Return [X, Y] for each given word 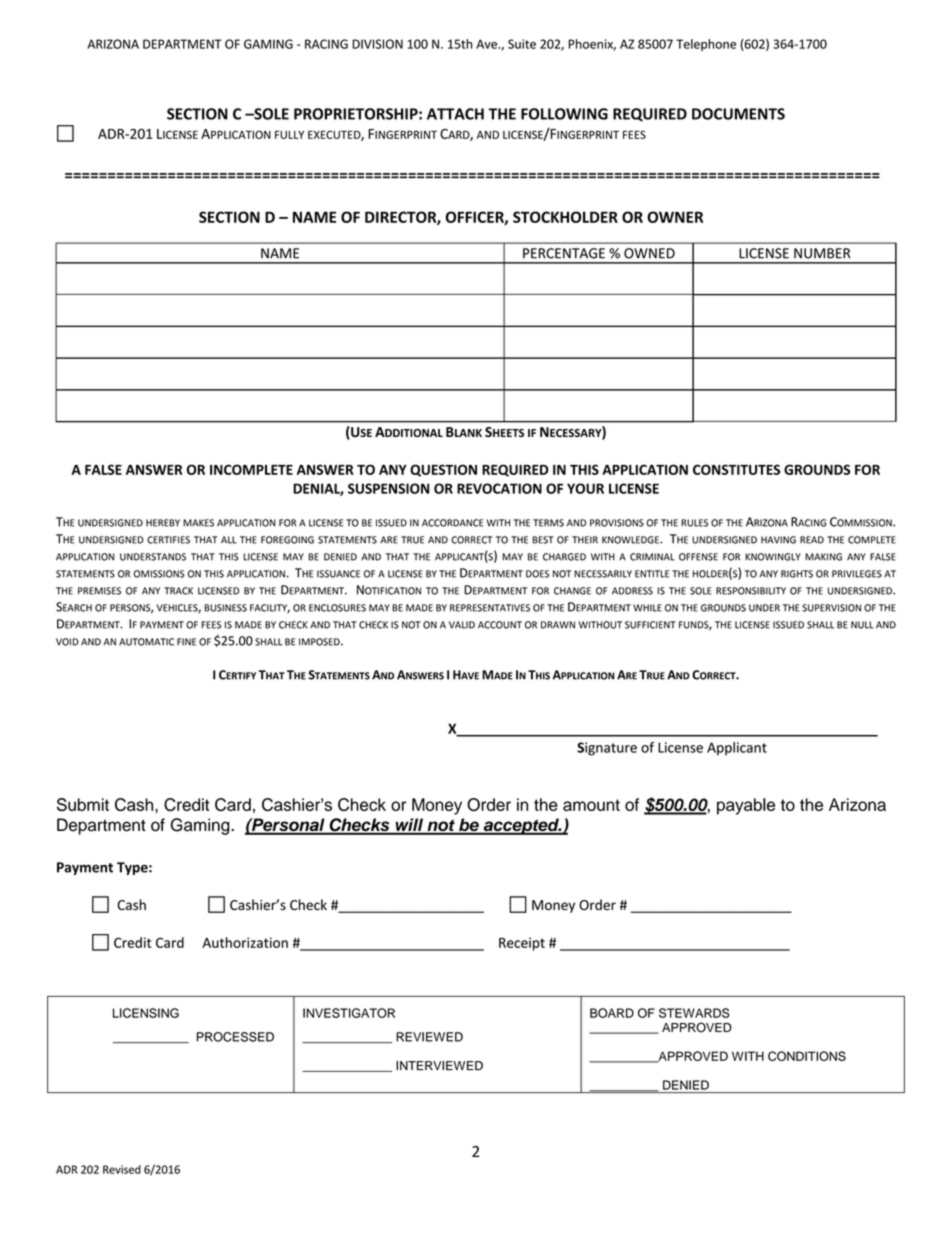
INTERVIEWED [439, 1065]
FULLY [289, 134]
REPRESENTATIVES [490, 608]
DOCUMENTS [738, 114]
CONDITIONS [807, 1056]
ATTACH [455, 114]
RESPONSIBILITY [751, 591]
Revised [122, 1169]
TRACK [178, 591]
